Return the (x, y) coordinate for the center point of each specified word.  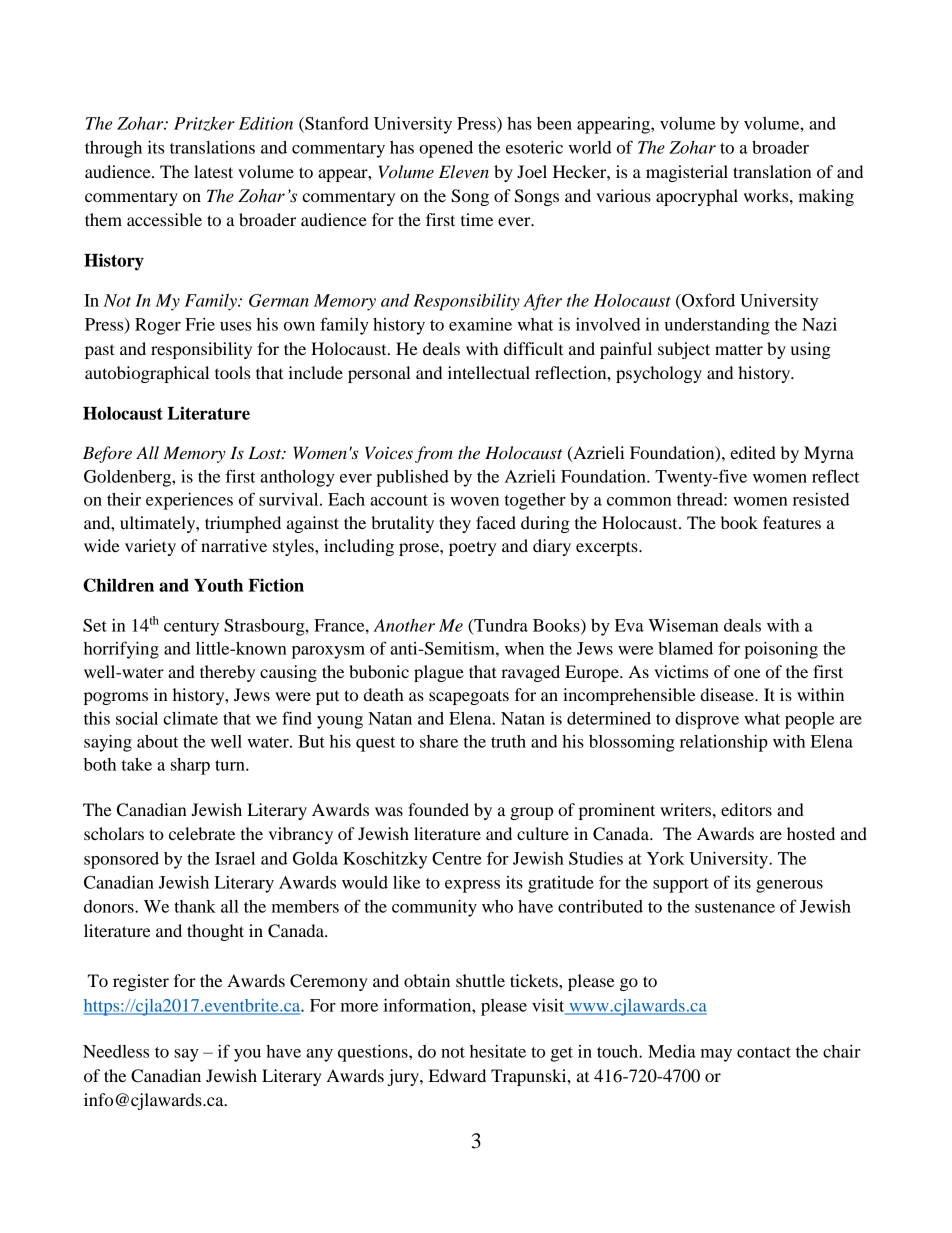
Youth (218, 585)
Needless (116, 1051)
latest (213, 171)
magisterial (687, 173)
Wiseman (683, 625)
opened (446, 149)
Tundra (500, 626)
